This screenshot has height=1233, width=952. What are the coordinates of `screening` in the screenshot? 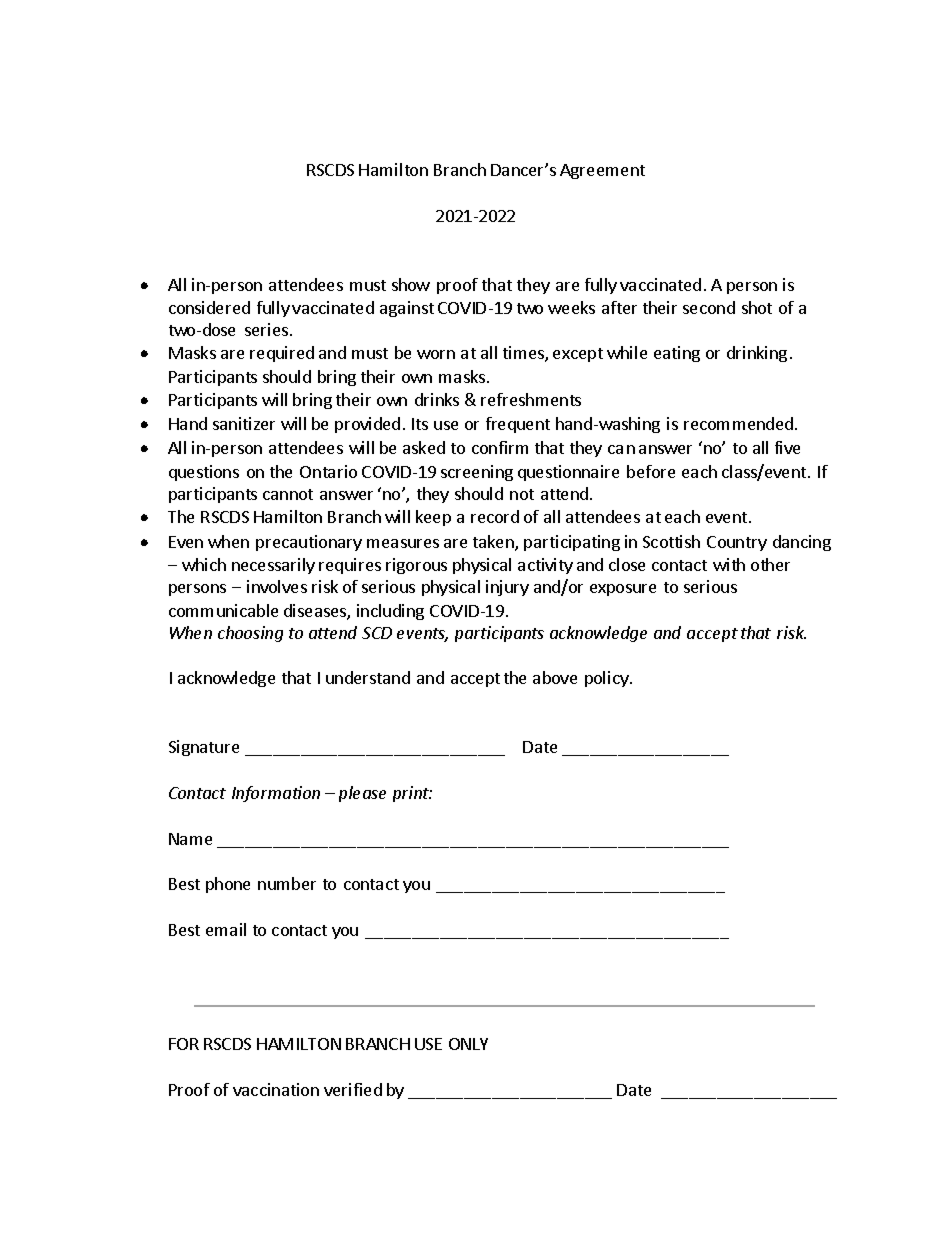 It's located at (477, 473).
